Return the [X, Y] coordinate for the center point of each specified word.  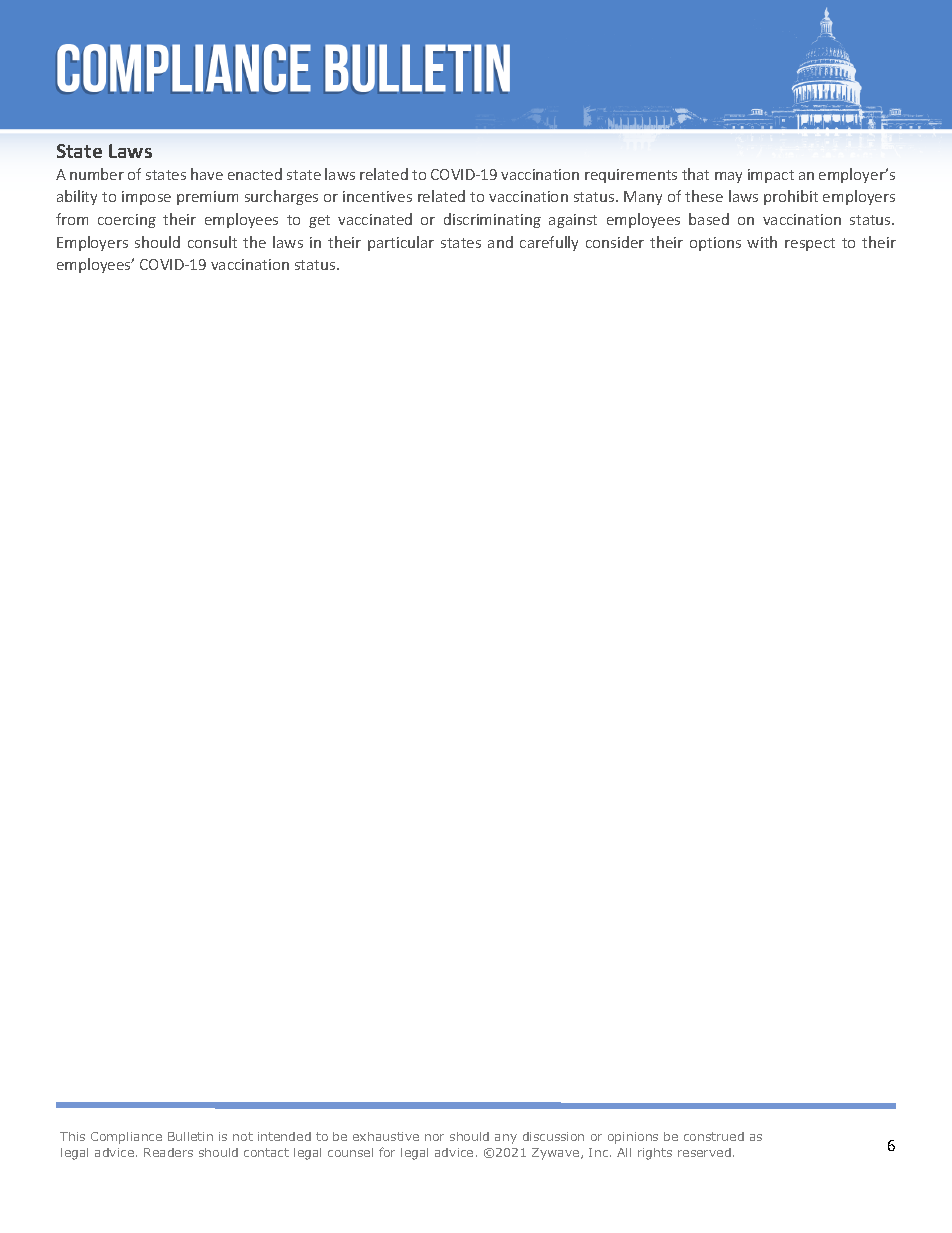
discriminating [492, 220]
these [704, 196]
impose [146, 198]
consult [212, 242]
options [715, 244]
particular [401, 243]
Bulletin [190, 1136]
